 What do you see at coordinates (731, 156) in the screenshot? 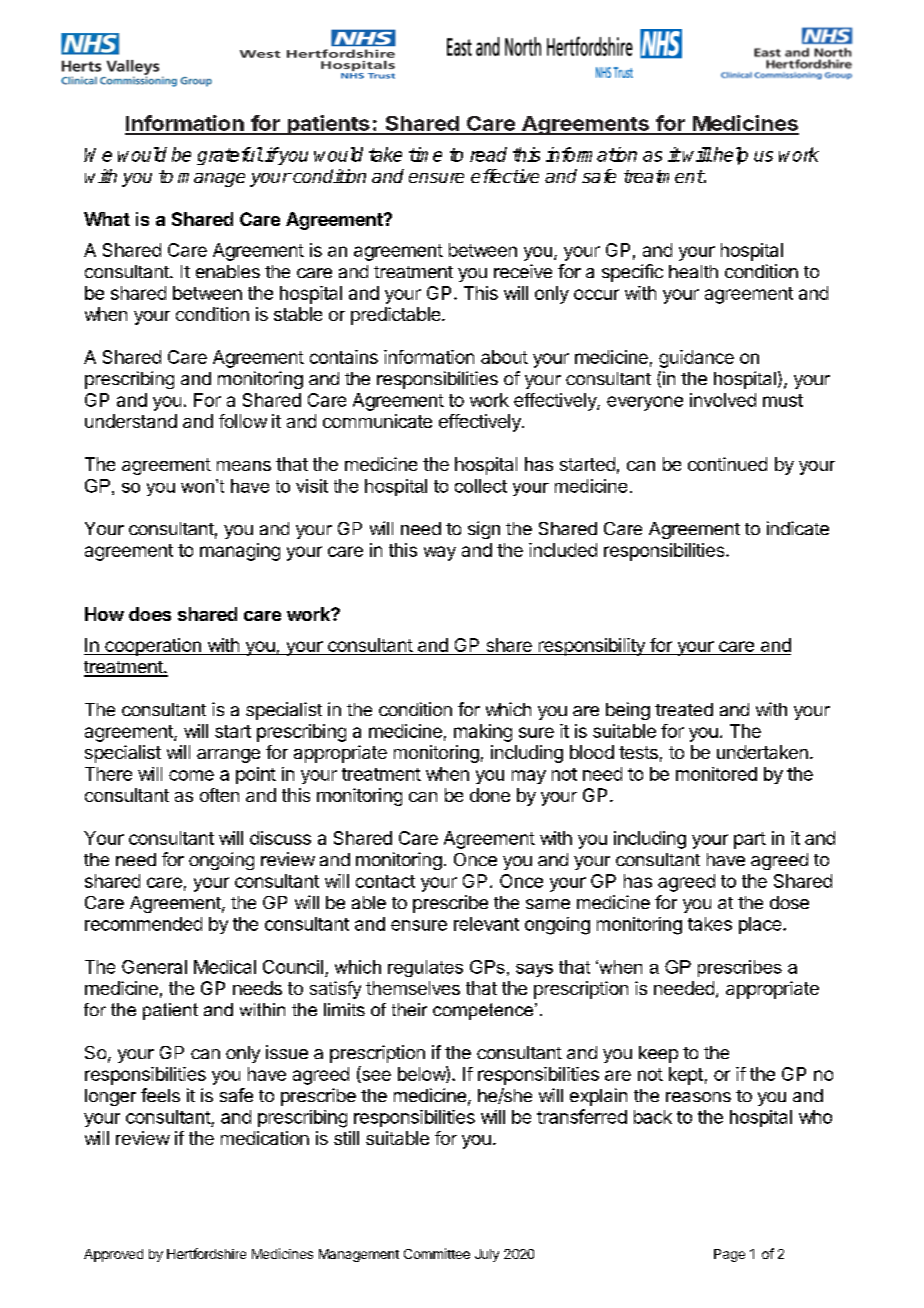
I see `help` at bounding box center [731, 156].
